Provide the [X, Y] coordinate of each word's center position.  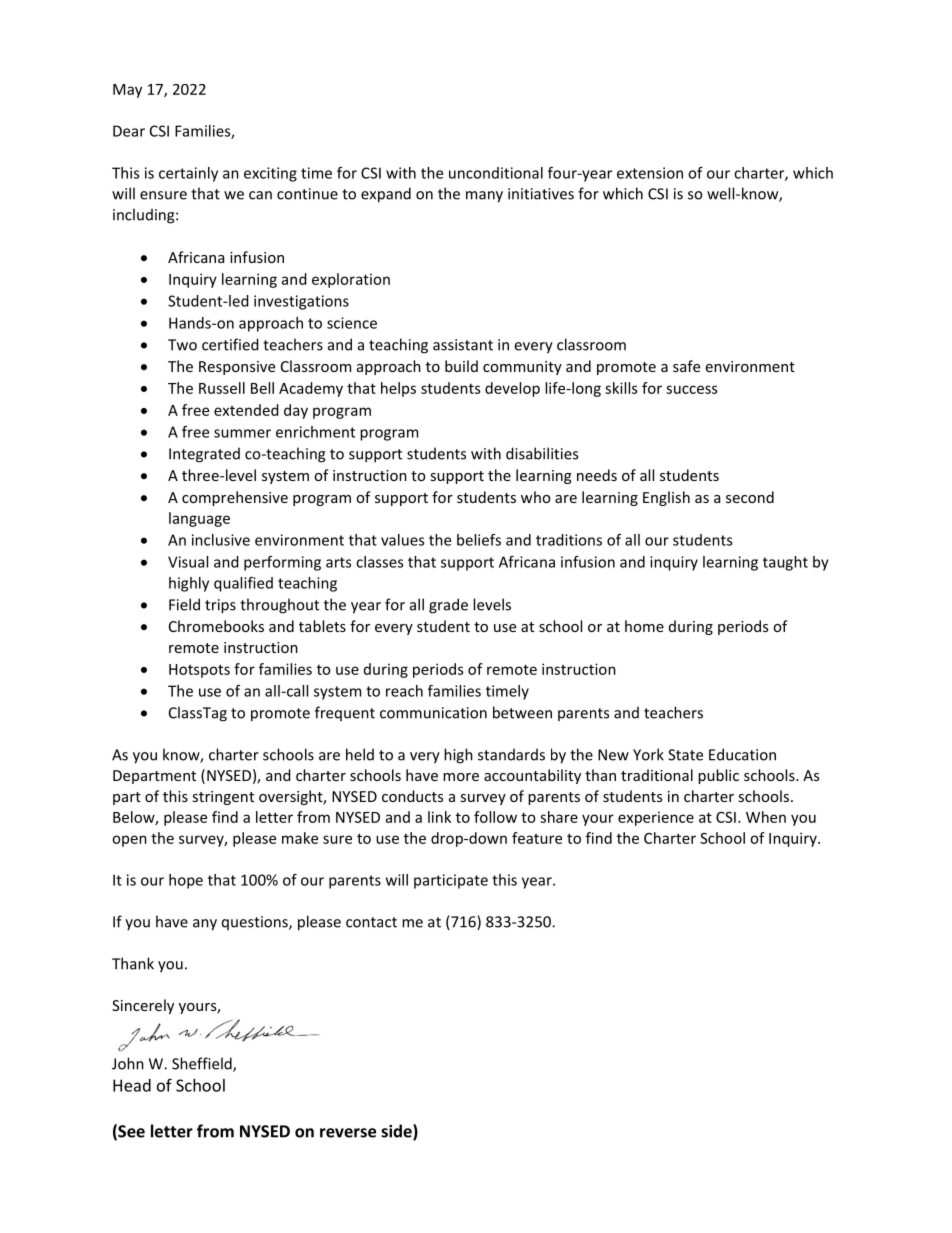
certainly [188, 174]
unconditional [496, 173]
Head [132, 1085]
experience [656, 818]
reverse [348, 1133]
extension [650, 173]
